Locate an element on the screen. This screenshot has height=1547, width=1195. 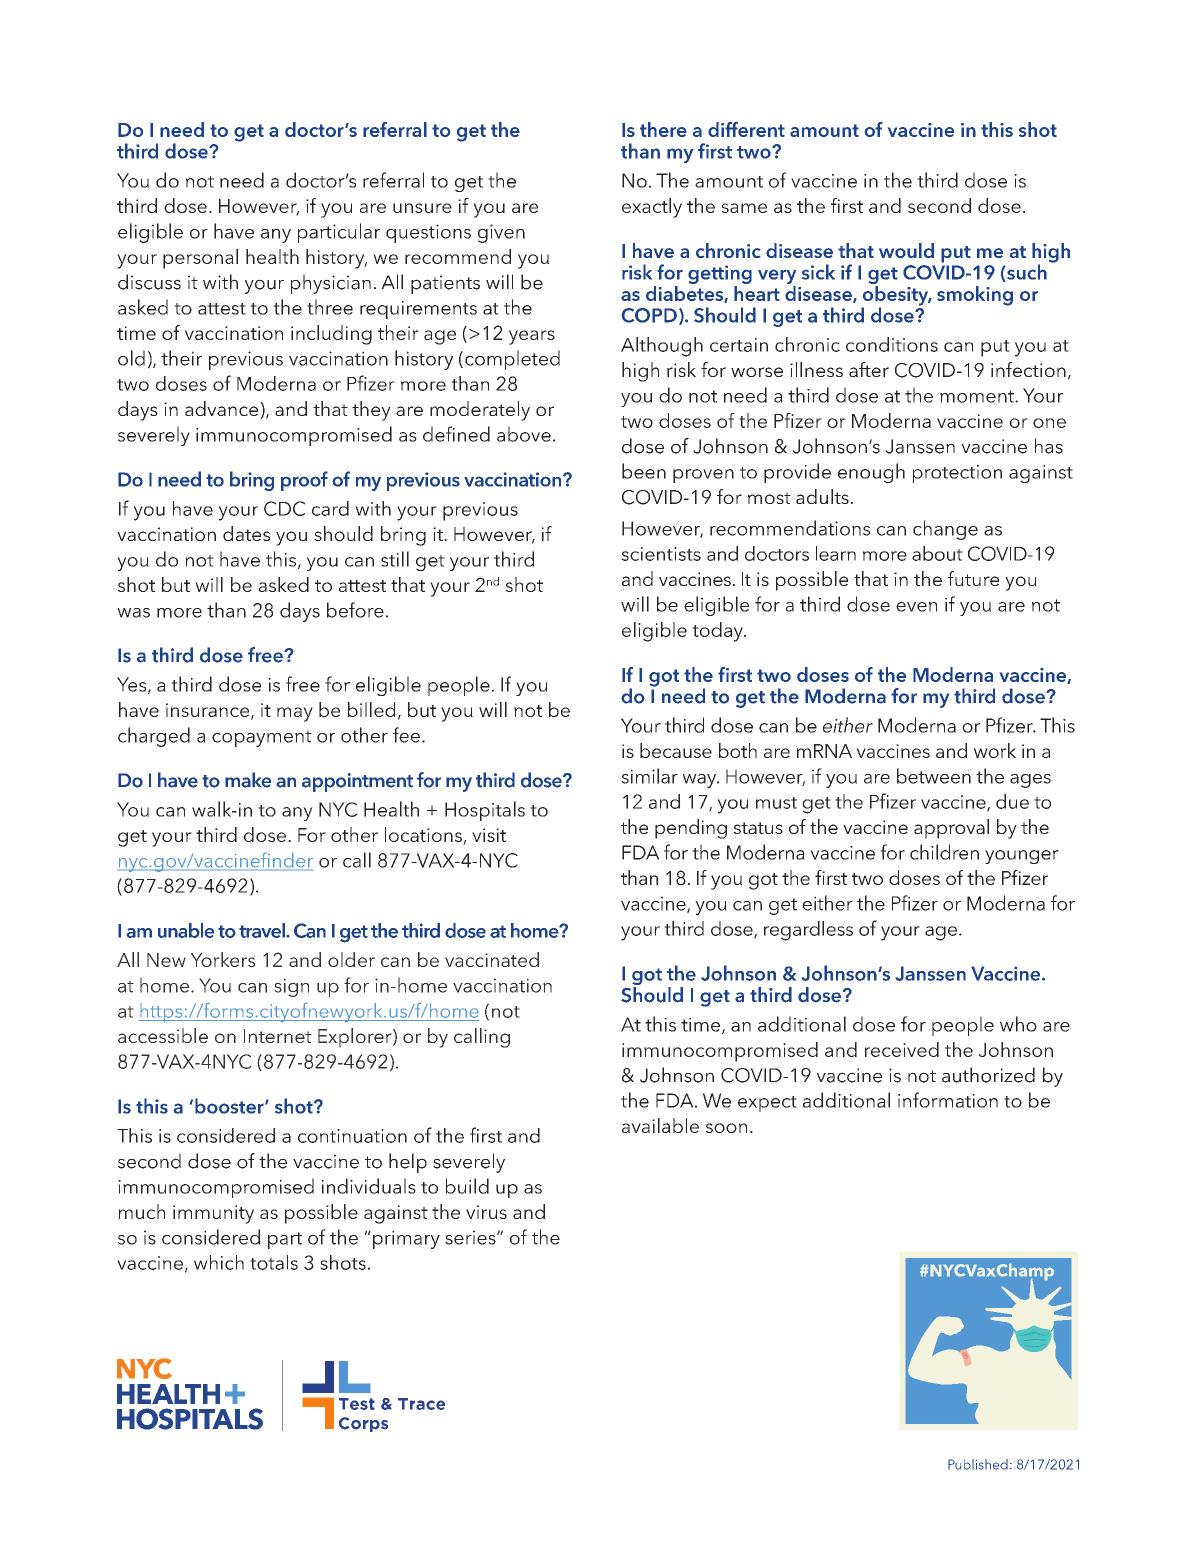
exactly is located at coordinates (652, 208).
